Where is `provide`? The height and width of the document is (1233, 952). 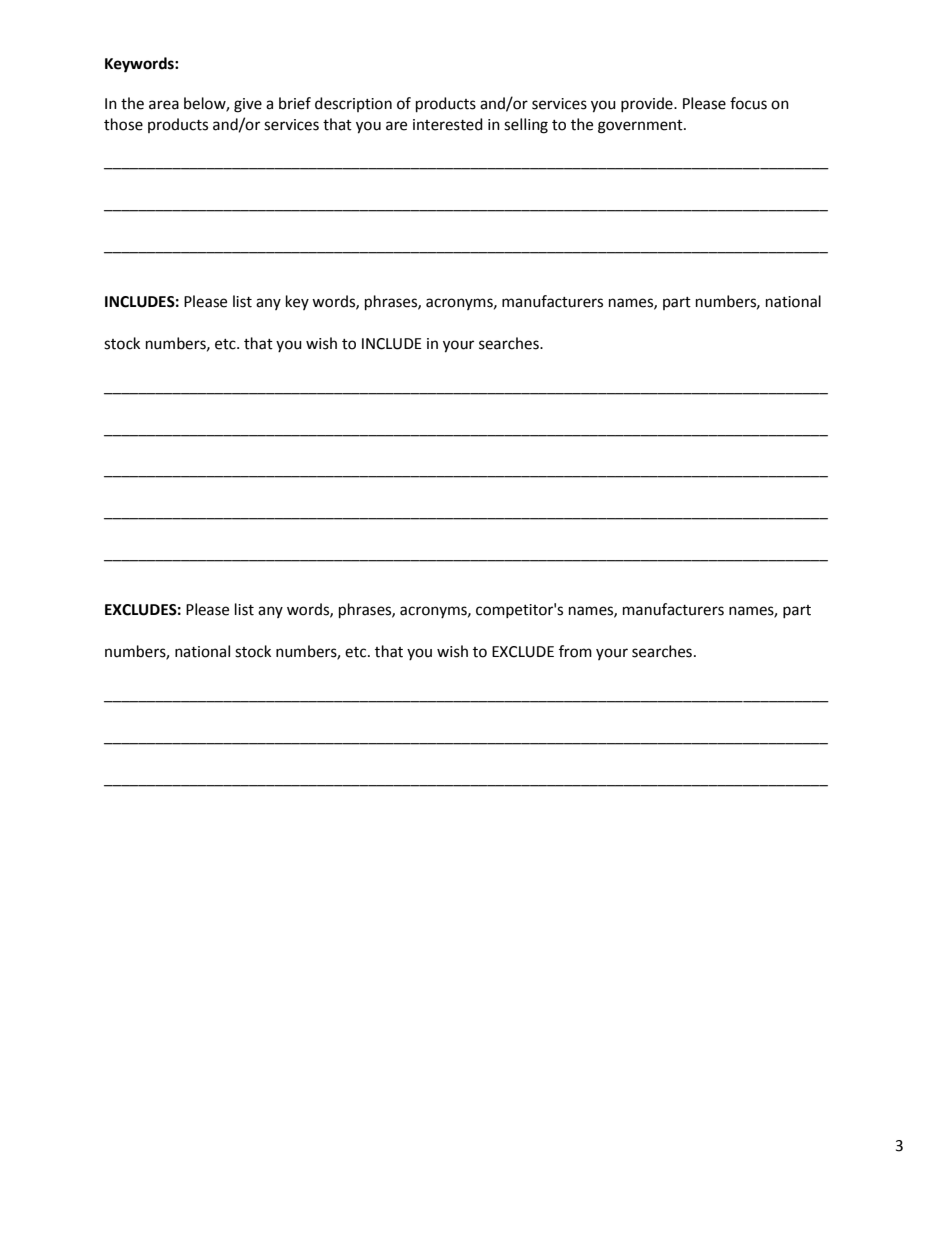 provide is located at coordinates (648, 104).
